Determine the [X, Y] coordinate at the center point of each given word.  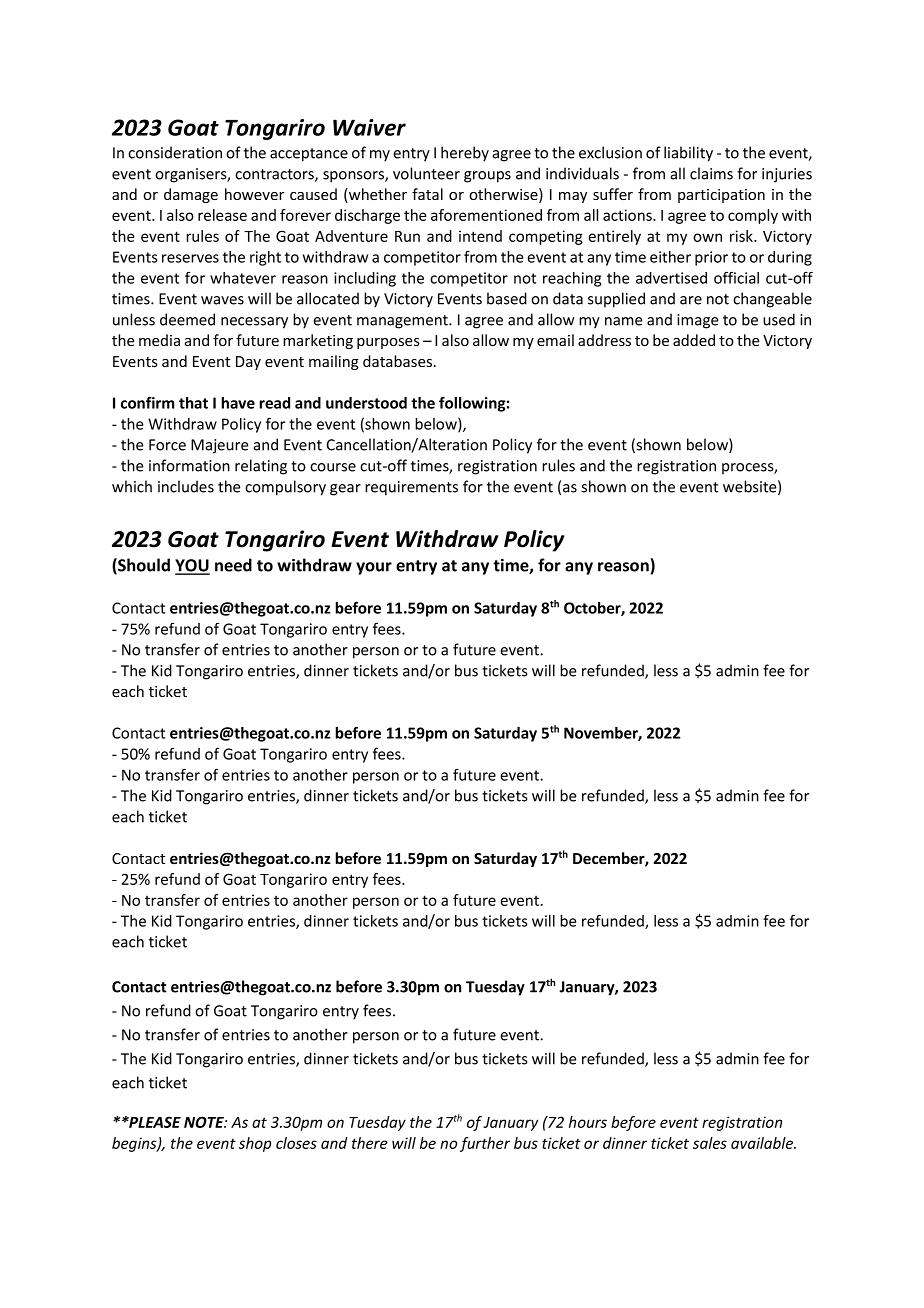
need [233, 565]
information [189, 465]
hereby [465, 154]
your [374, 568]
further [485, 1144]
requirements [411, 488]
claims [711, 173]
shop [255, 1144]
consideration [175, 152]
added [694, 340]
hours [588, 1122]
